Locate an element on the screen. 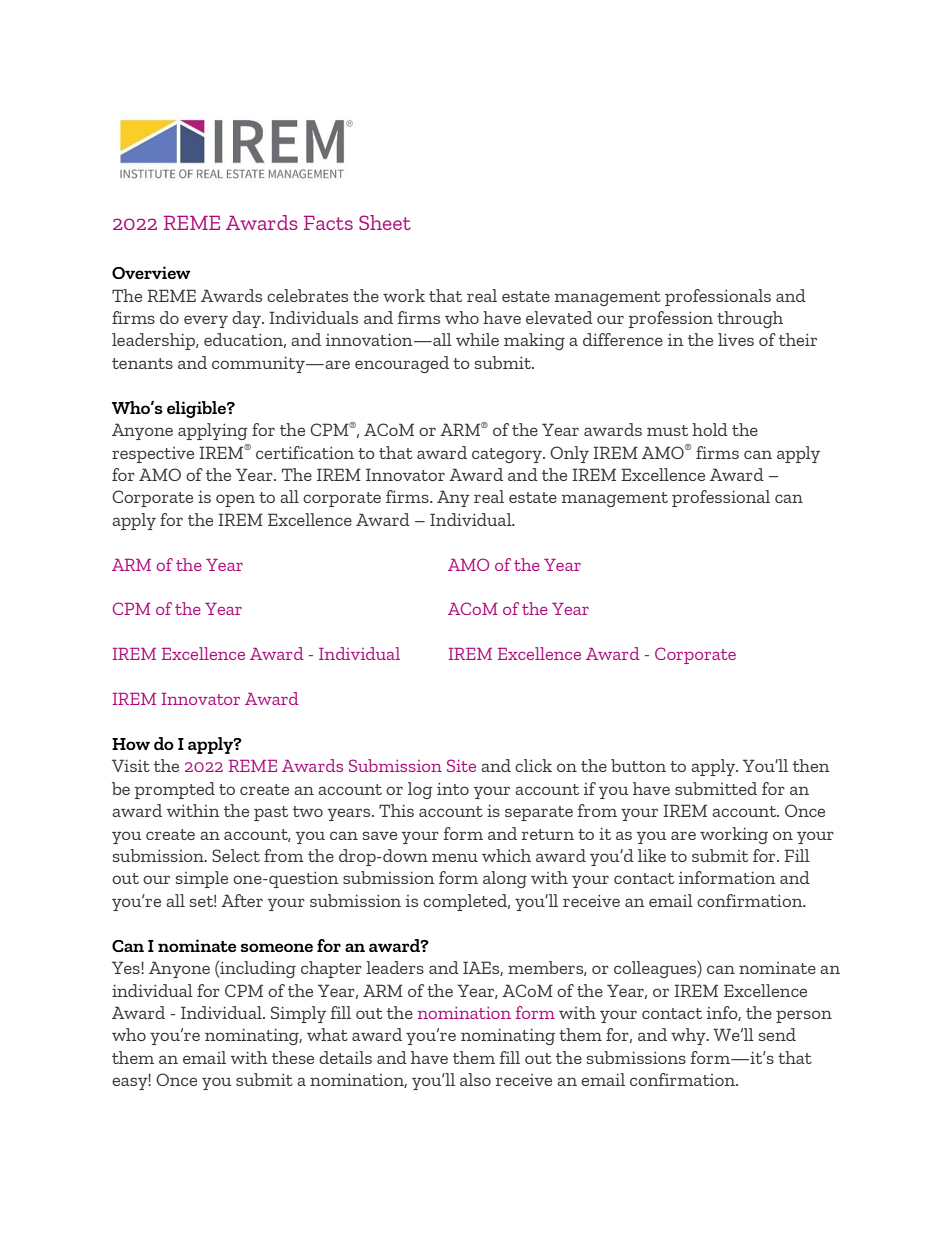 The width and height of the screenshot is (952, 1233). then is located at coordinates (811, 765).
